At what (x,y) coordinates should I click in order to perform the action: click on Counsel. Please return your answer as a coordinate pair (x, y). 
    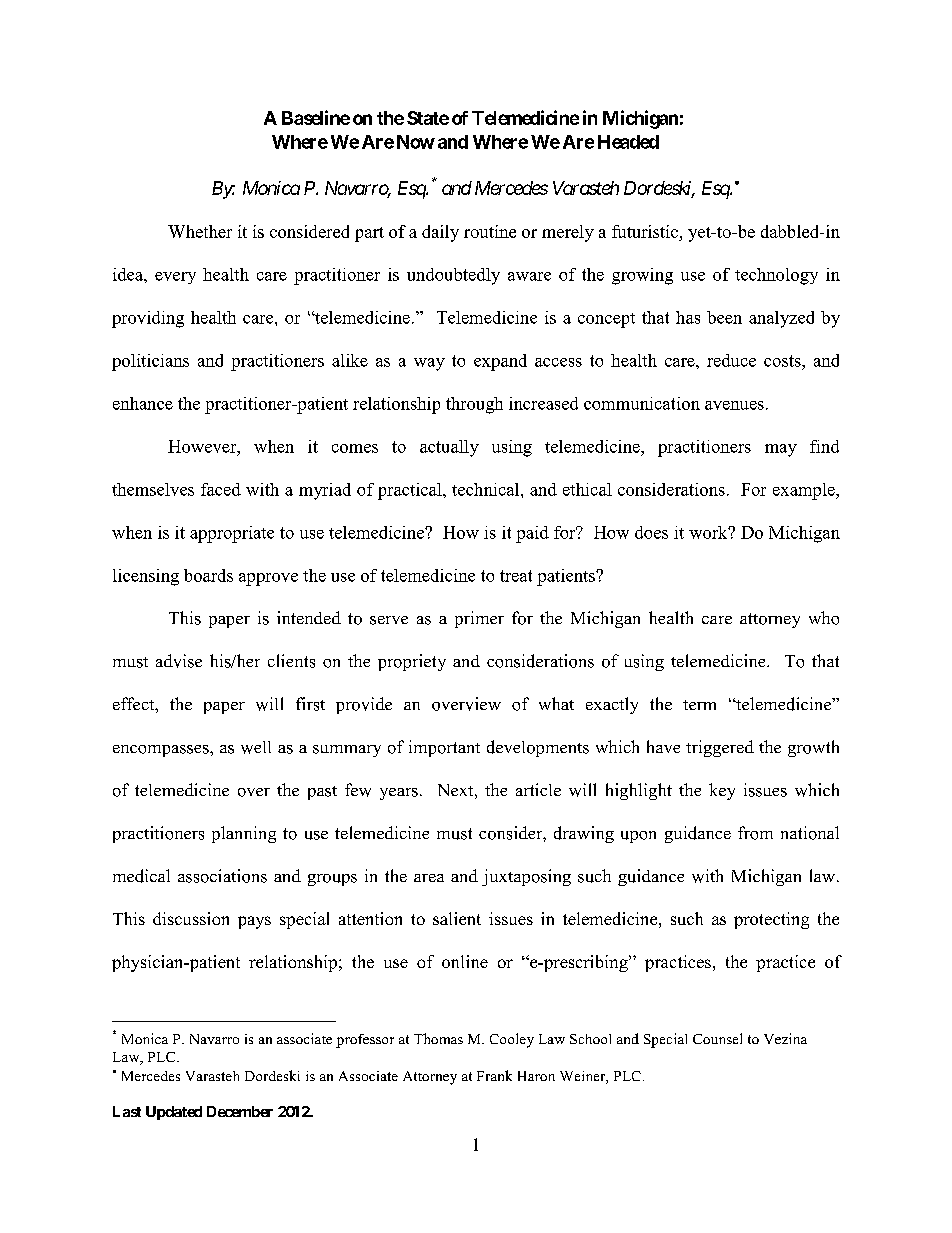
    Looking at the image, I should click on (717, 1038).
